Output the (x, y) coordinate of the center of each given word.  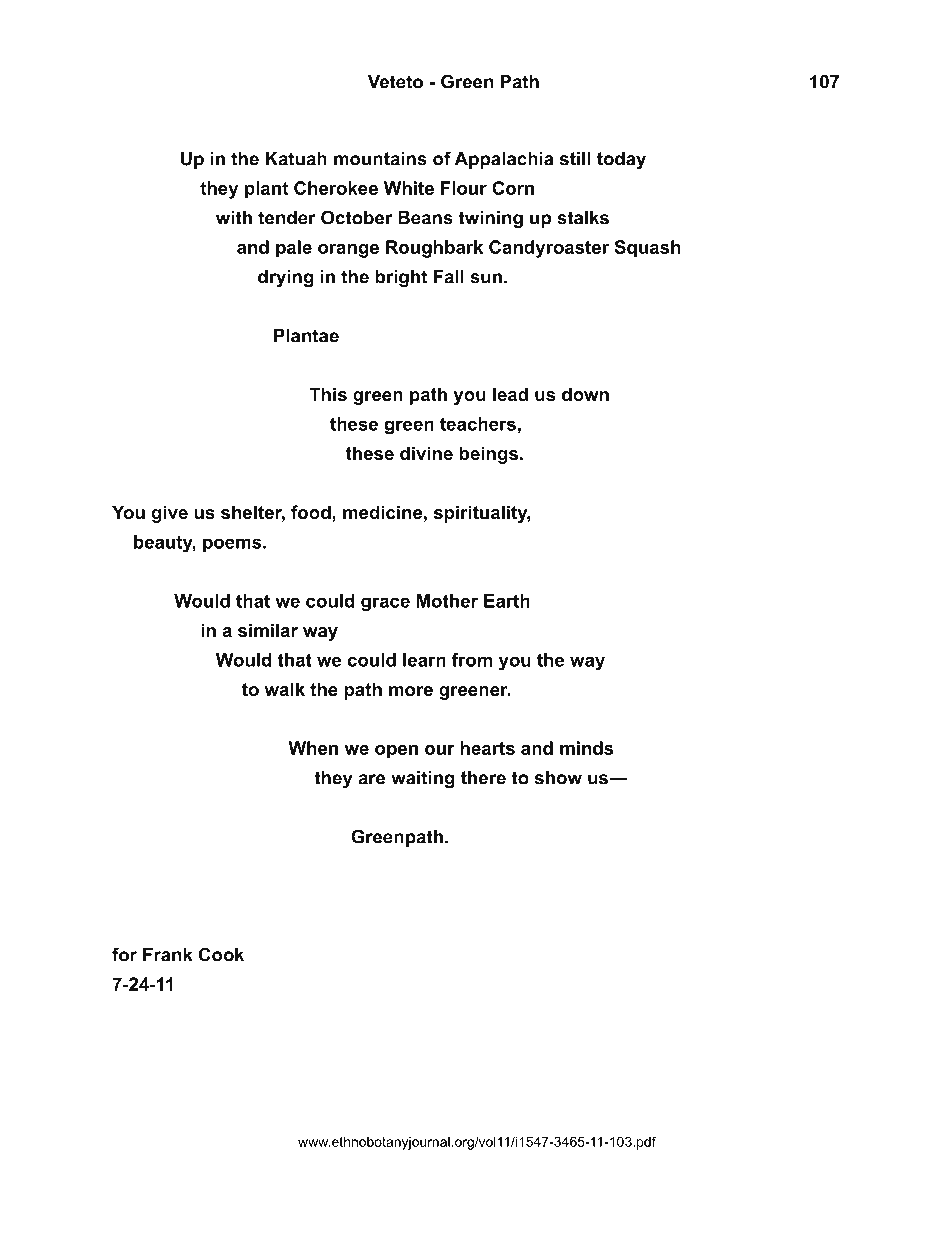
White (409, 188)
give (169, 514)
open (396, 752)
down (585, 394)
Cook (221, 954)
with (234, 218)
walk (284, 689)
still (575, 159)
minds (586, 748)
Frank (168, 955)
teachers (478, 424)
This (328, 394)
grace (385, 604)
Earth (507, 601)
